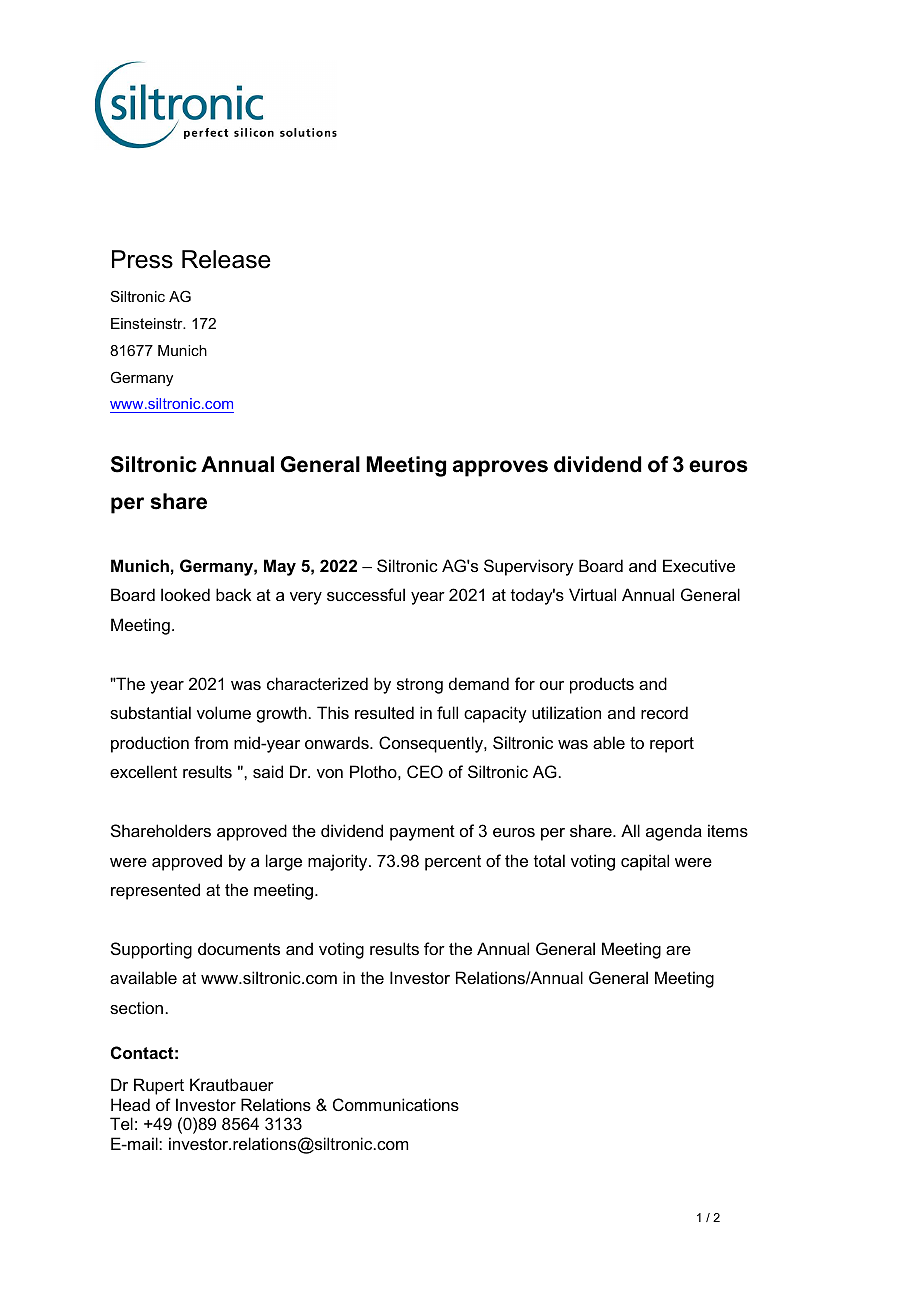 This screenshot has width=924, height=1308. Describe the element at coordinates (664, 712) in the screenshot. I see `record` at that location.
